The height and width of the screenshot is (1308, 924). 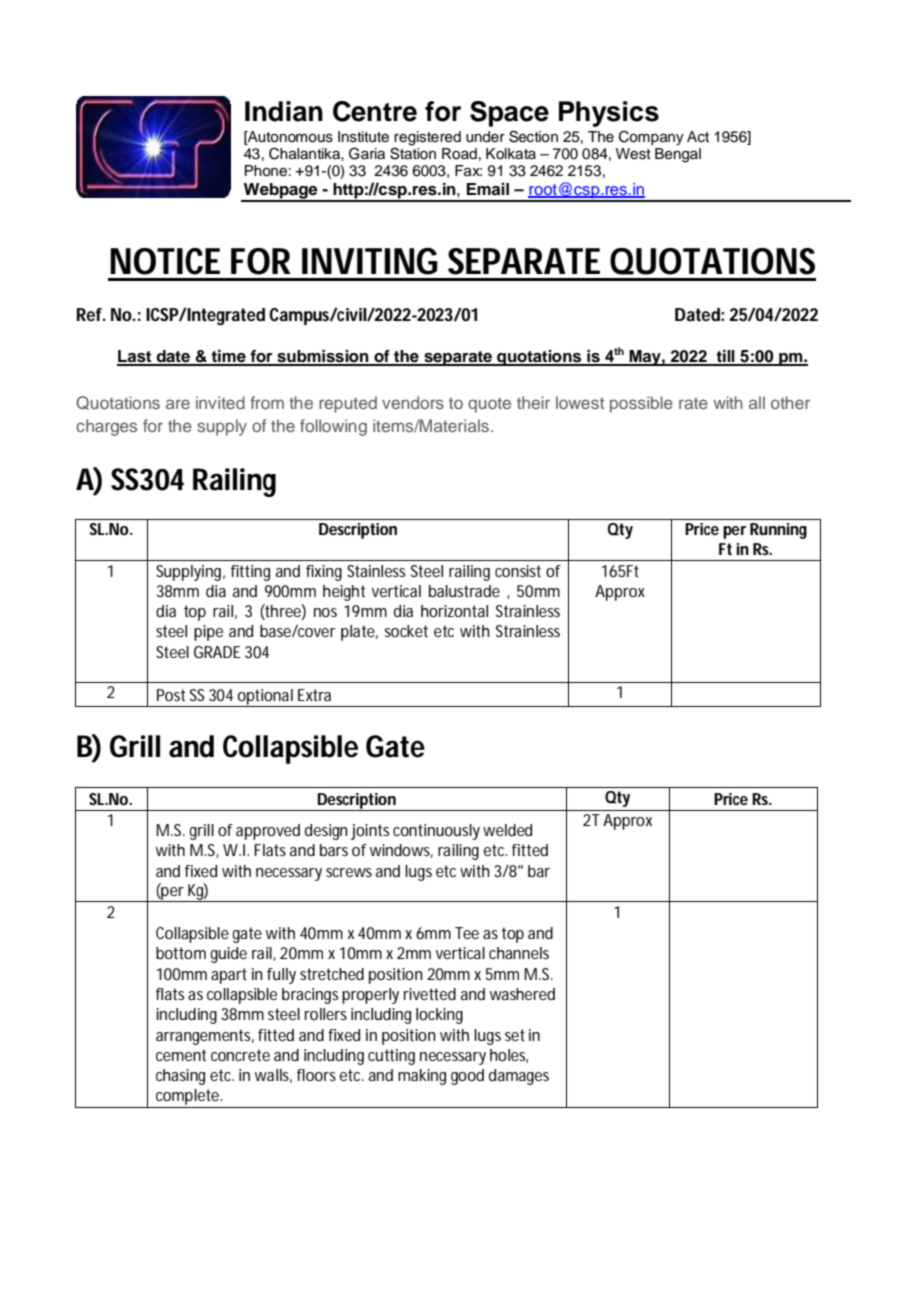 I want to click on continuously, so click(x=436, y=832).
